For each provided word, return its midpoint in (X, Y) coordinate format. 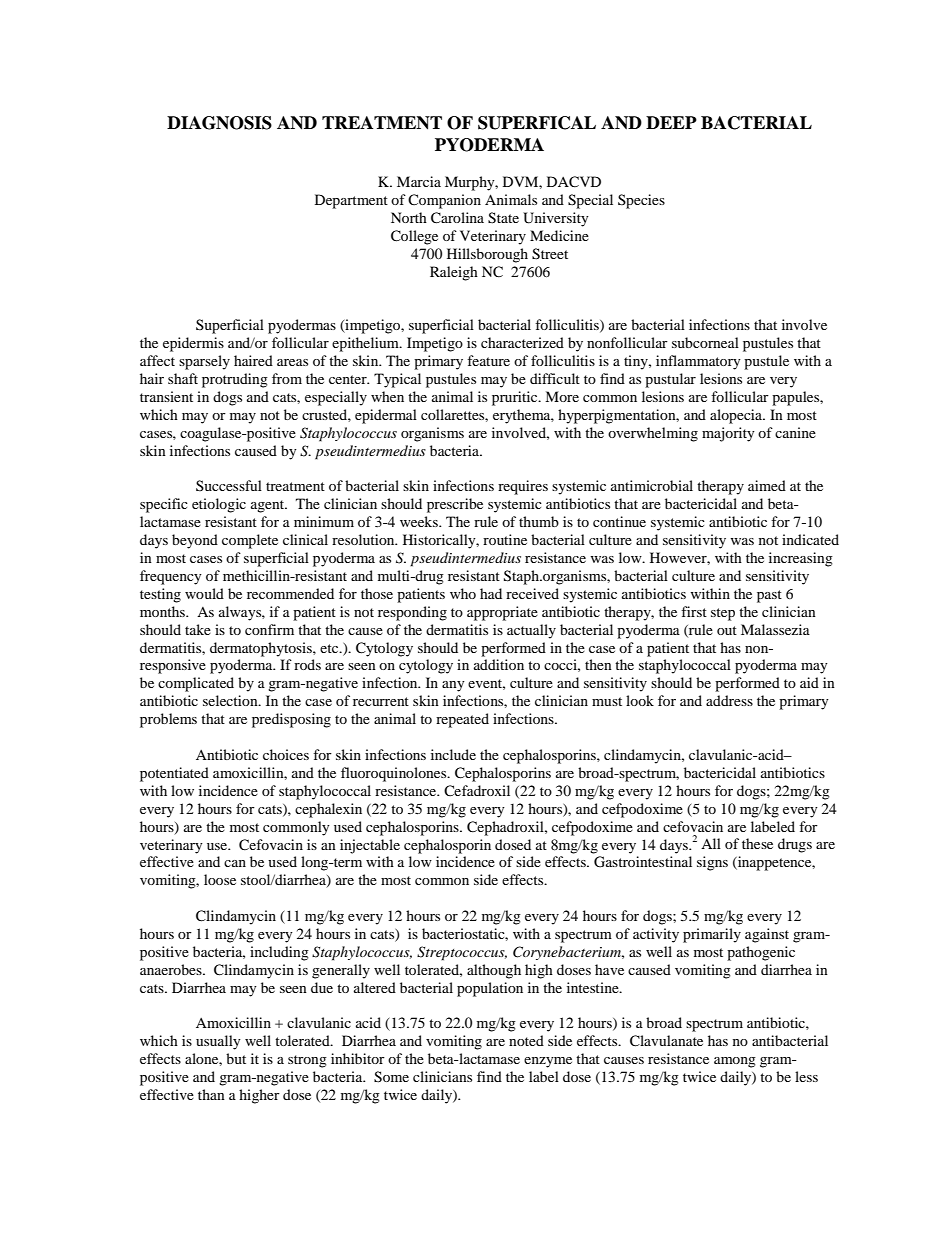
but (236, 1058)
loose (220, 879)
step (723, 614)
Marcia (419, 181)
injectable (370, 846)
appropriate (502, 613)
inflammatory (698, 362)
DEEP (671, 122)
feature (488, 360)
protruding (235, 380)
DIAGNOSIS (219, 123)
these (757, 843)
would (204, 593)
